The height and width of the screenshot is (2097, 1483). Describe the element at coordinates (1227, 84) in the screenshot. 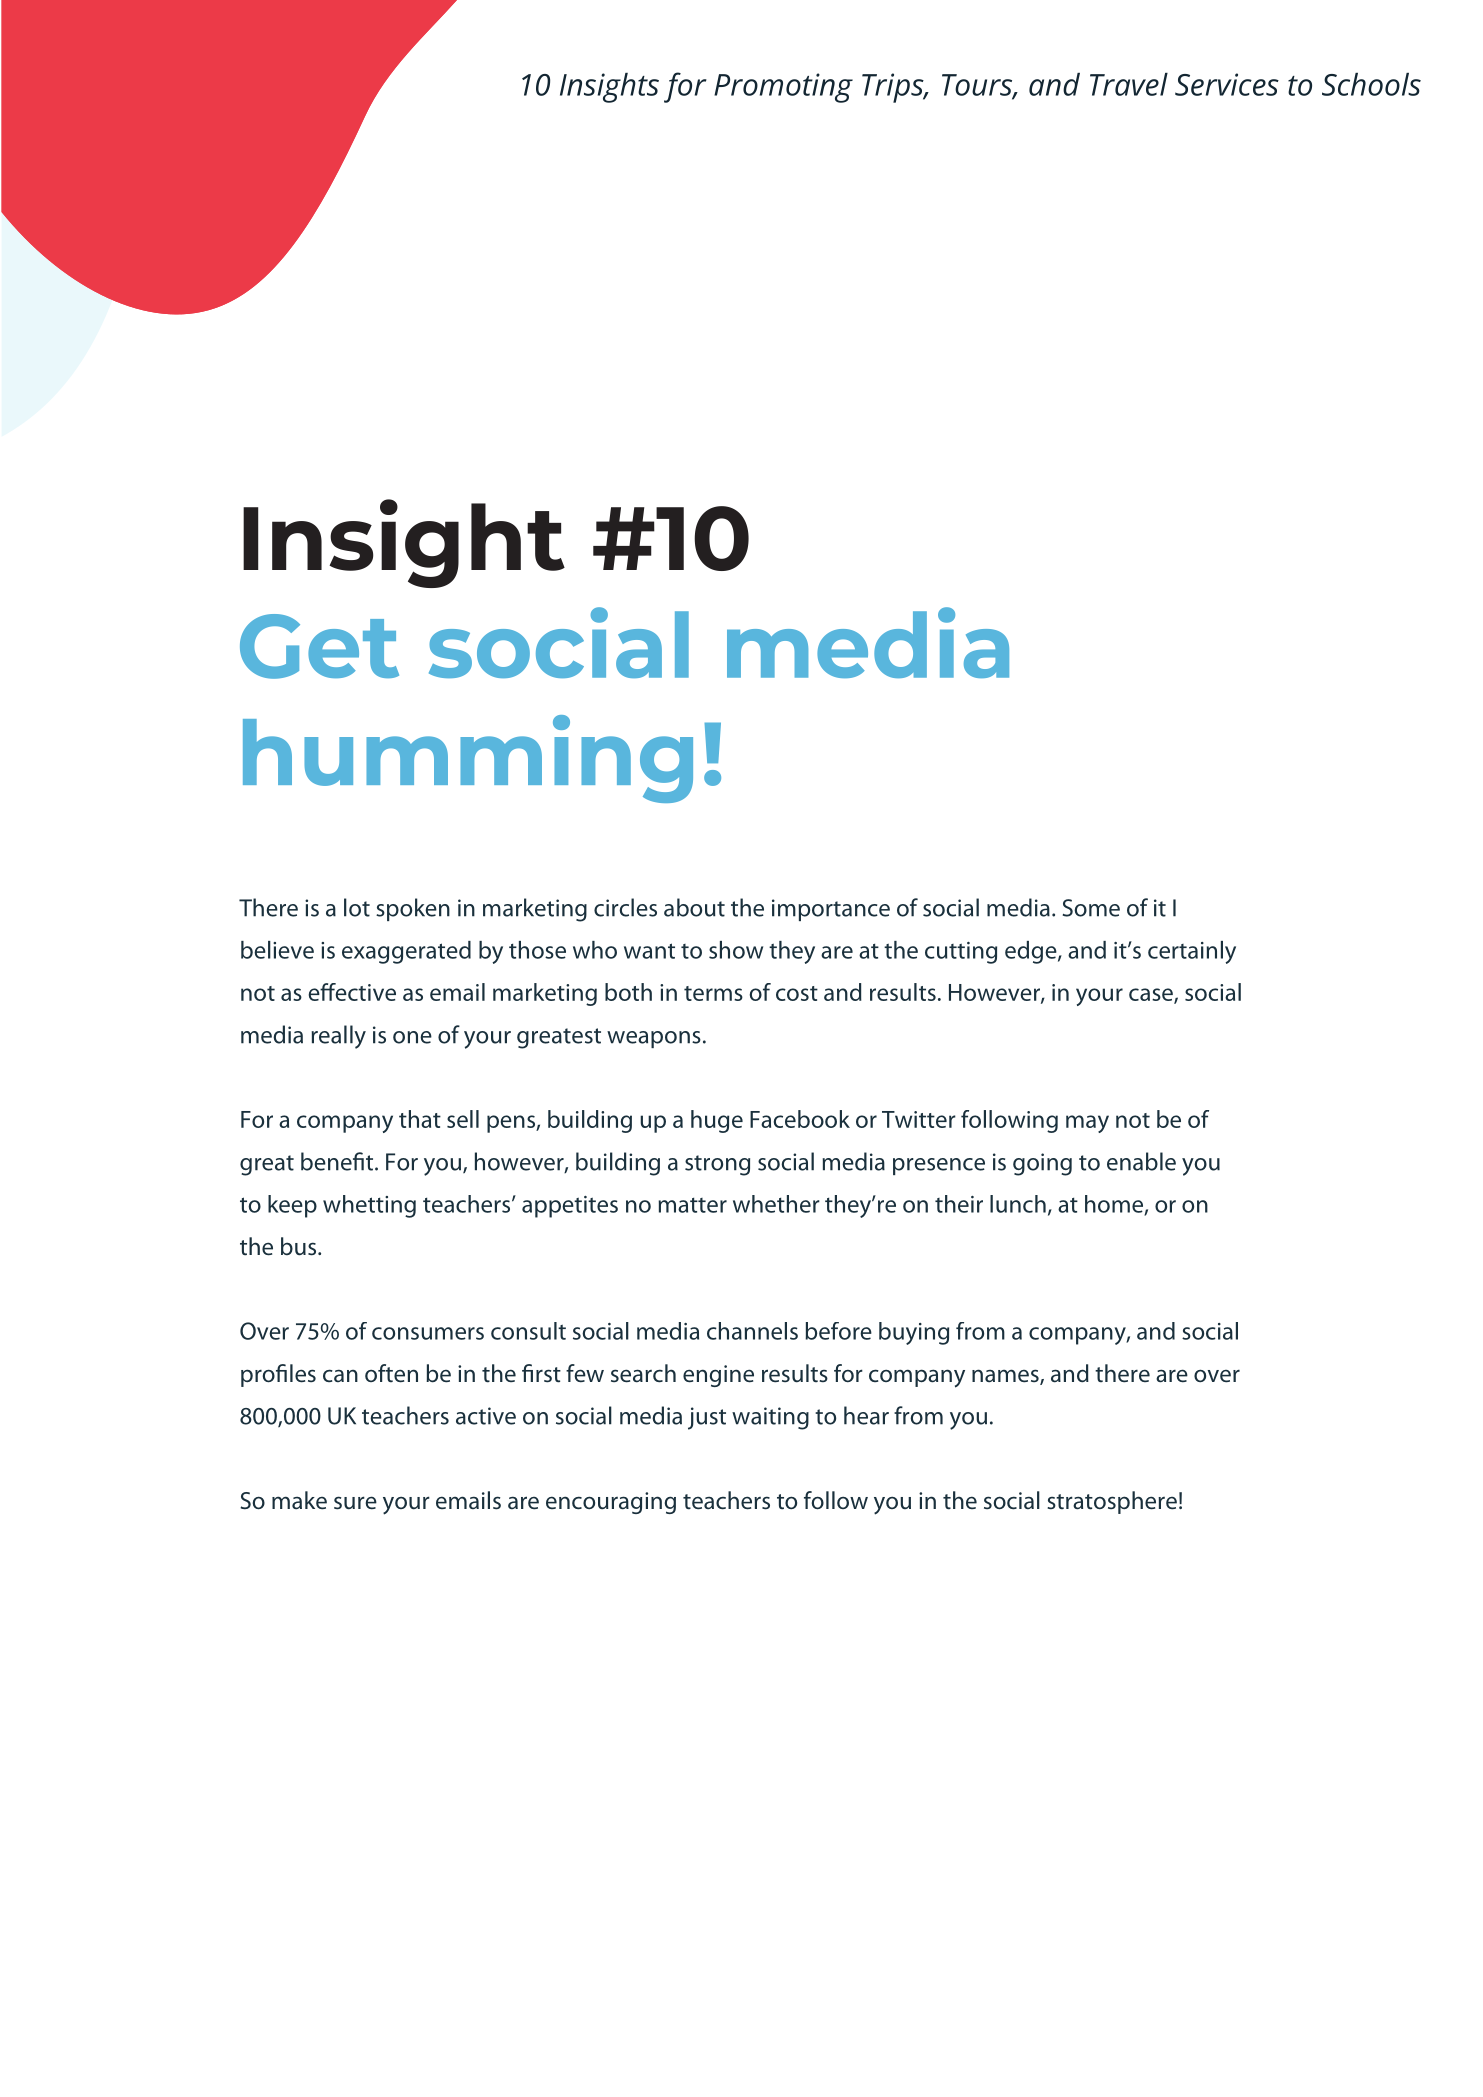

I see `Services` at that location.
